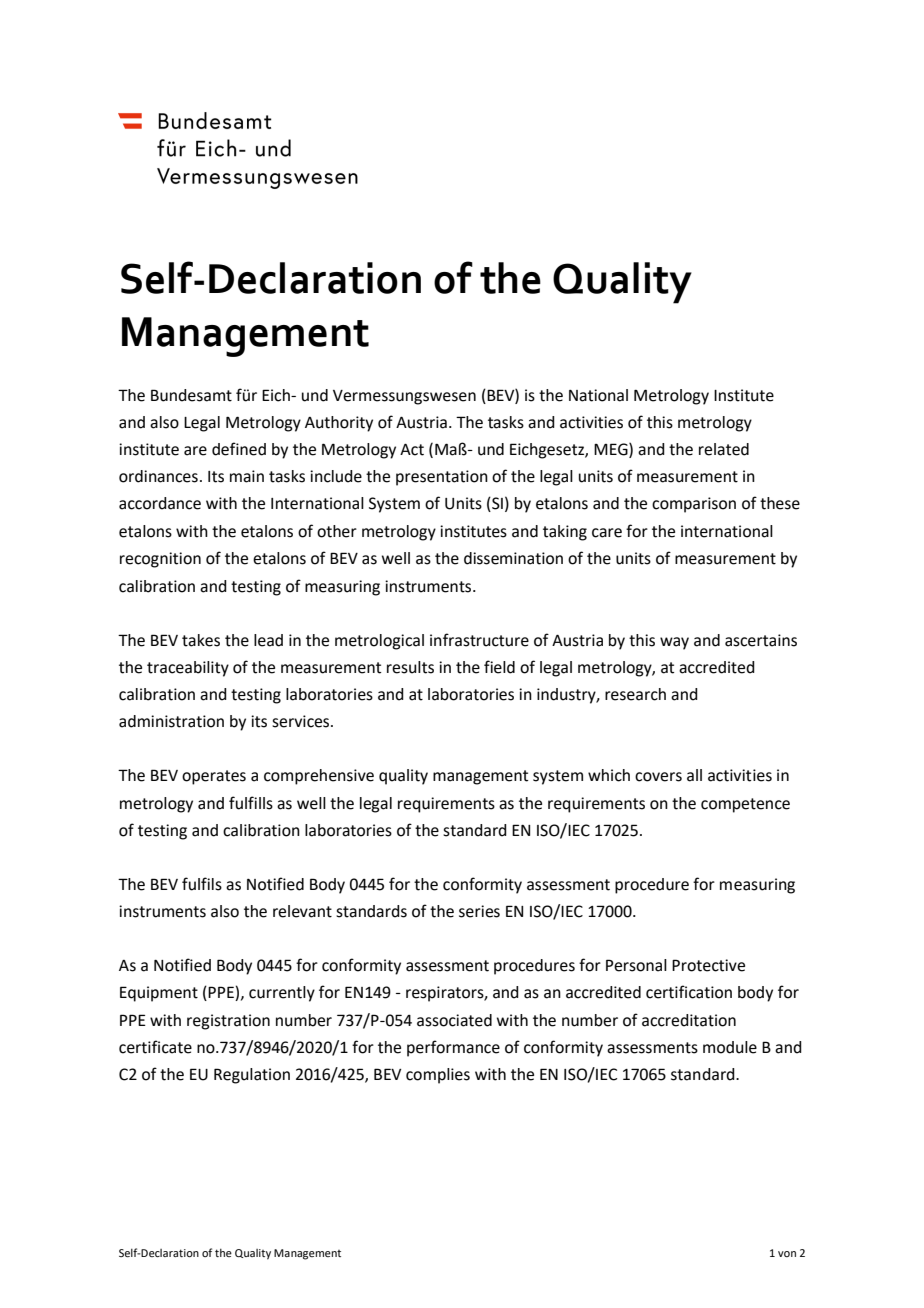 The image size is (924, 1308). Describe the element at coordinates (228, 1022) in the image. I see `registration` at that location.
